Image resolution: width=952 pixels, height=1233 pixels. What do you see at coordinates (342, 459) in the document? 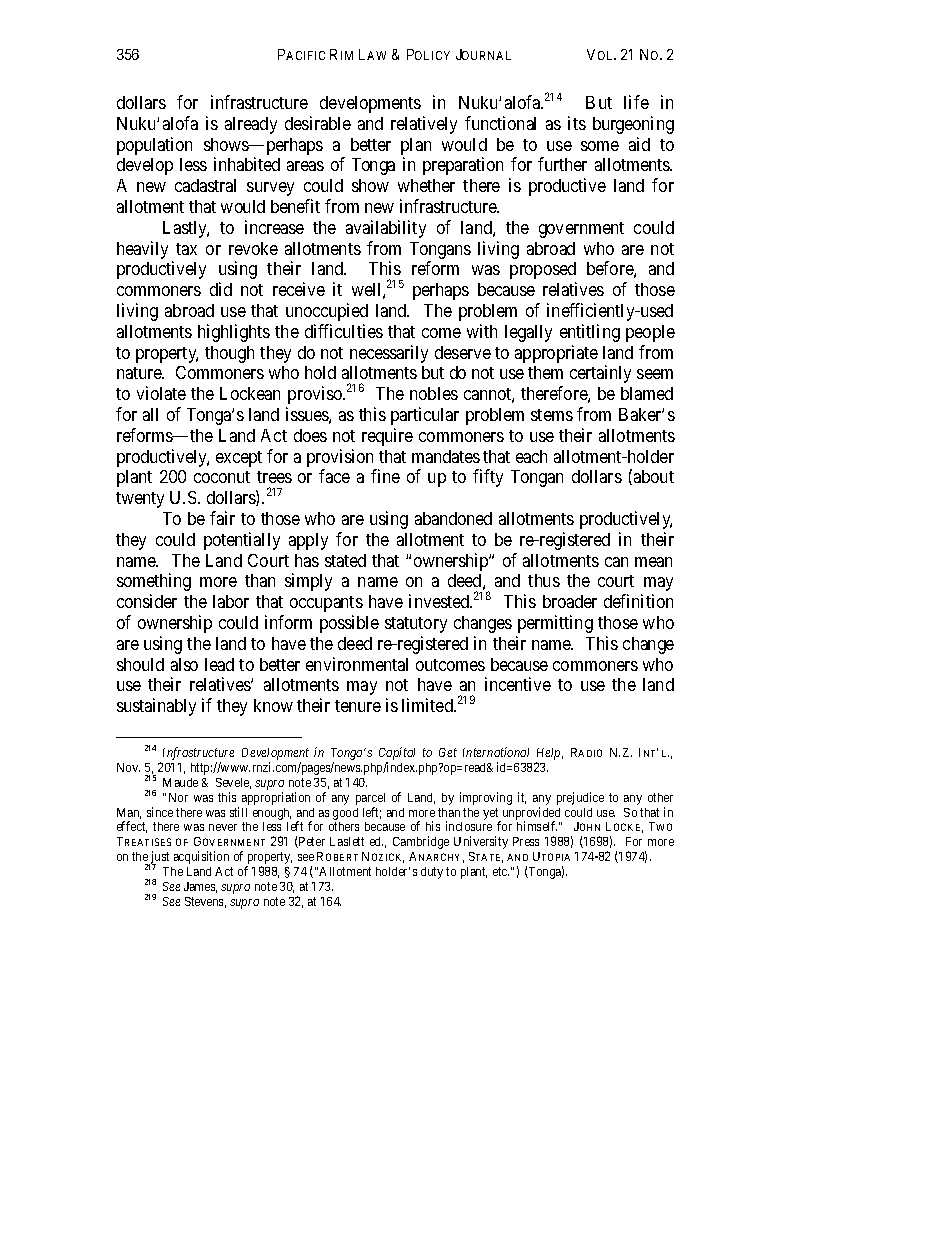
I see `provision` at bounding box center [342, 459].
